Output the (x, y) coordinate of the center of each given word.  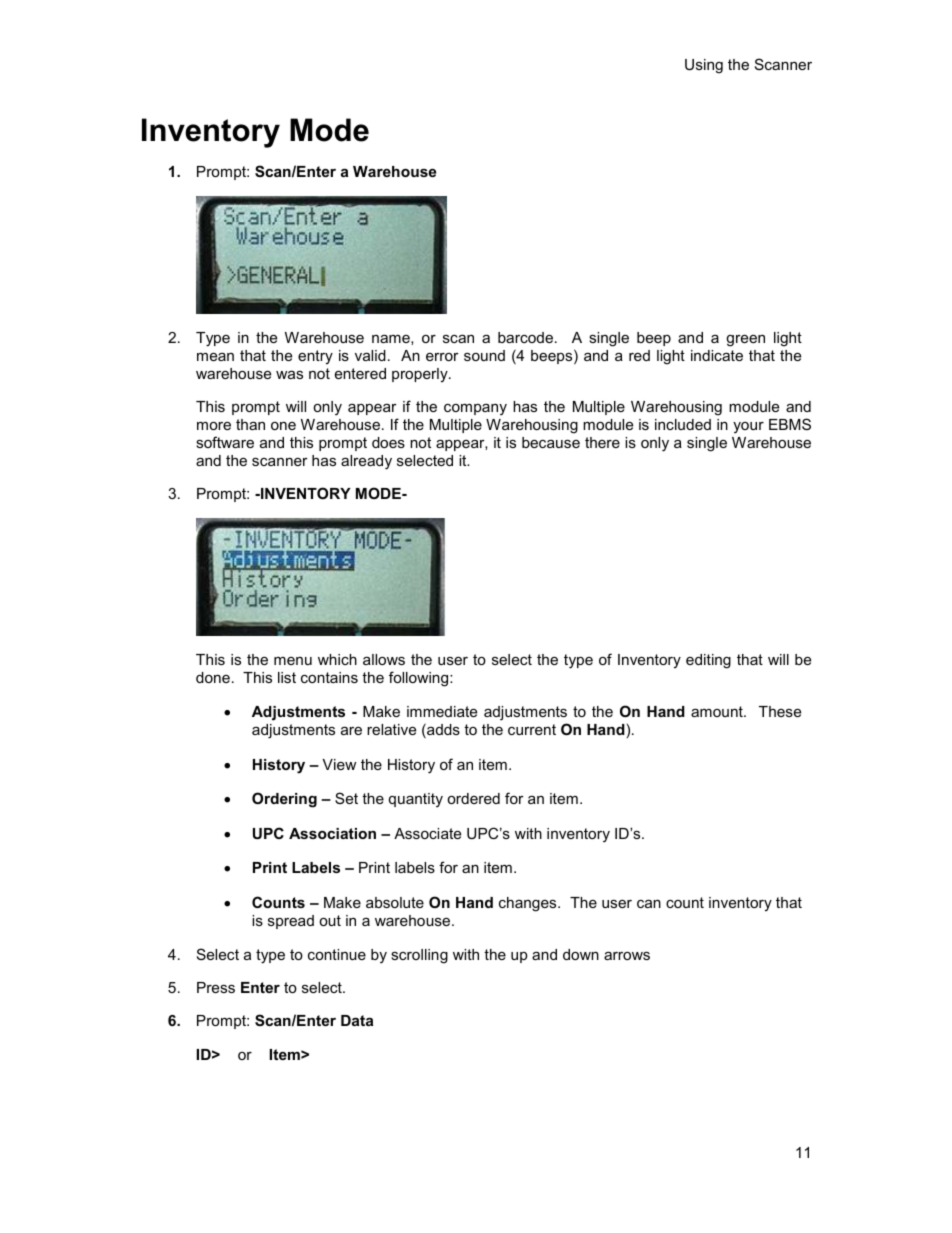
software (225, 442)
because (551, 442)
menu (293, 661)
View (339, 764)
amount (718, 711)
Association (332, 833)
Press (216, 987)
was (289, 374)
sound (484, 355)
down (581, 954)
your (748, 428)
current (532, 729)
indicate (717, 355)
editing (708, 661)
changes (529, 904)
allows (384, 659)
